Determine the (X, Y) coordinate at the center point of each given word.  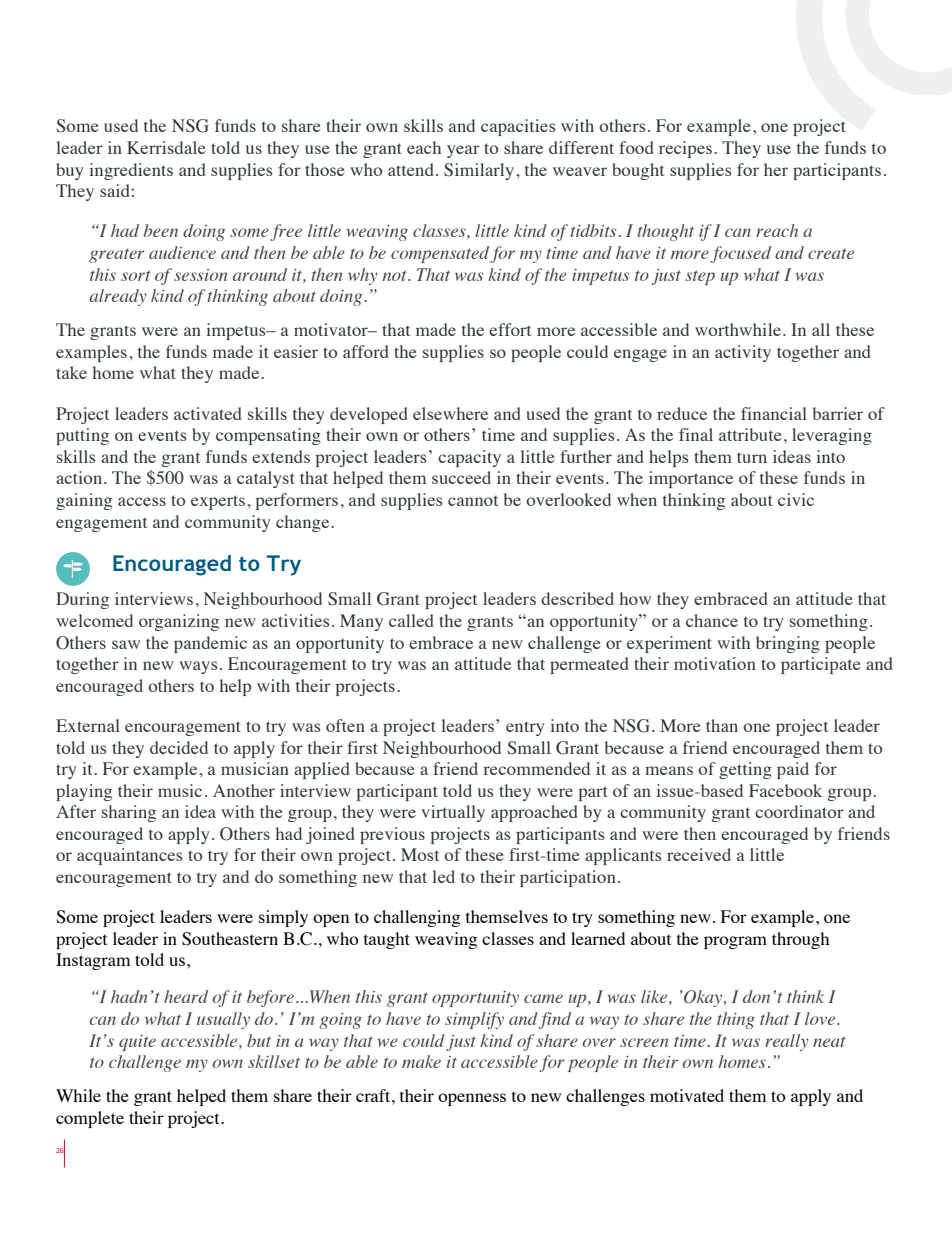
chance (712, 620)
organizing (179, 622)
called (411, 620)
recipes (685, 149)
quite (137, 1043)
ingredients (131, 171)
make (421, 1061)
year (463, 151)
